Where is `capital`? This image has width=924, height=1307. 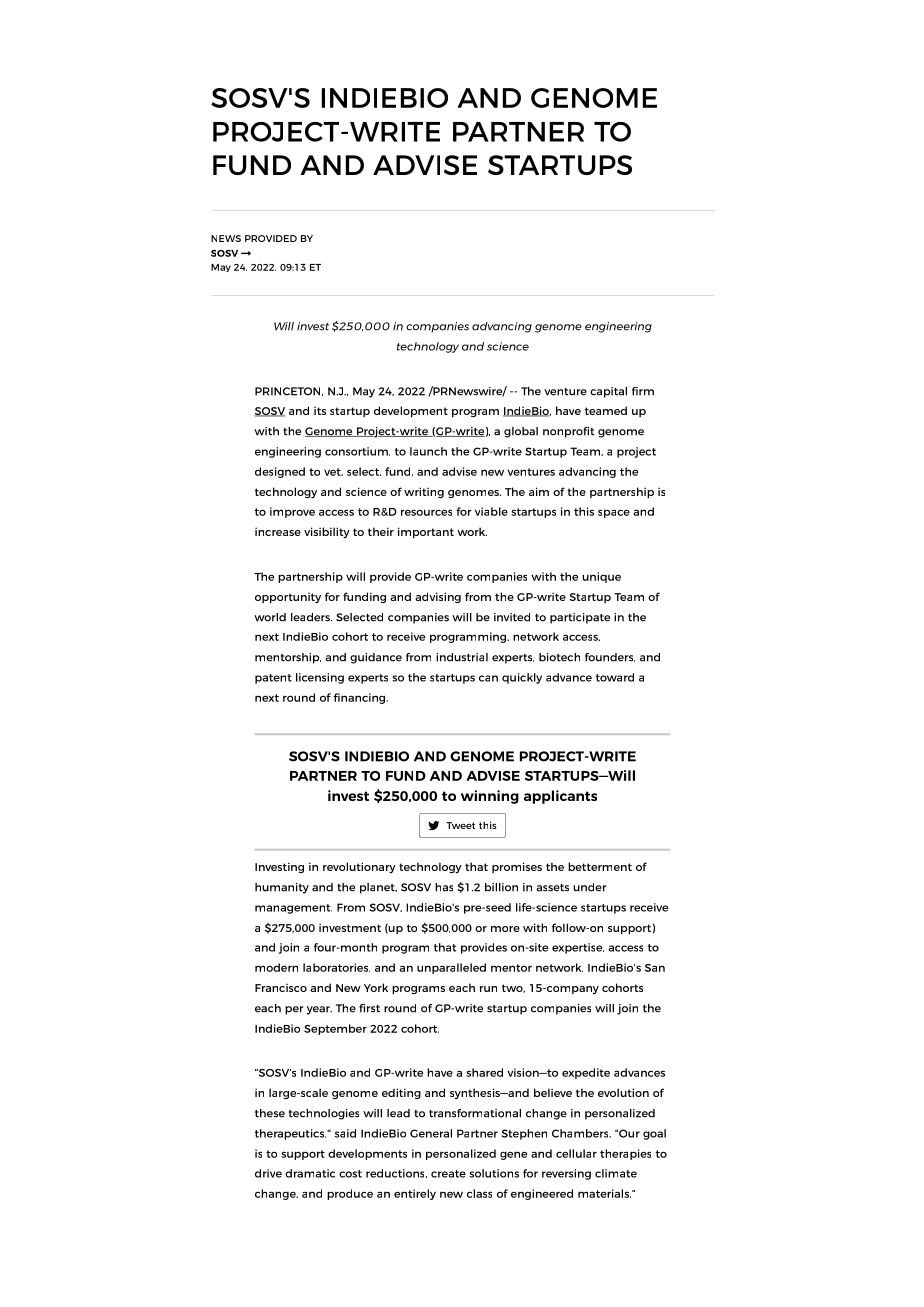
capital is located at coordinates (608, 392).
